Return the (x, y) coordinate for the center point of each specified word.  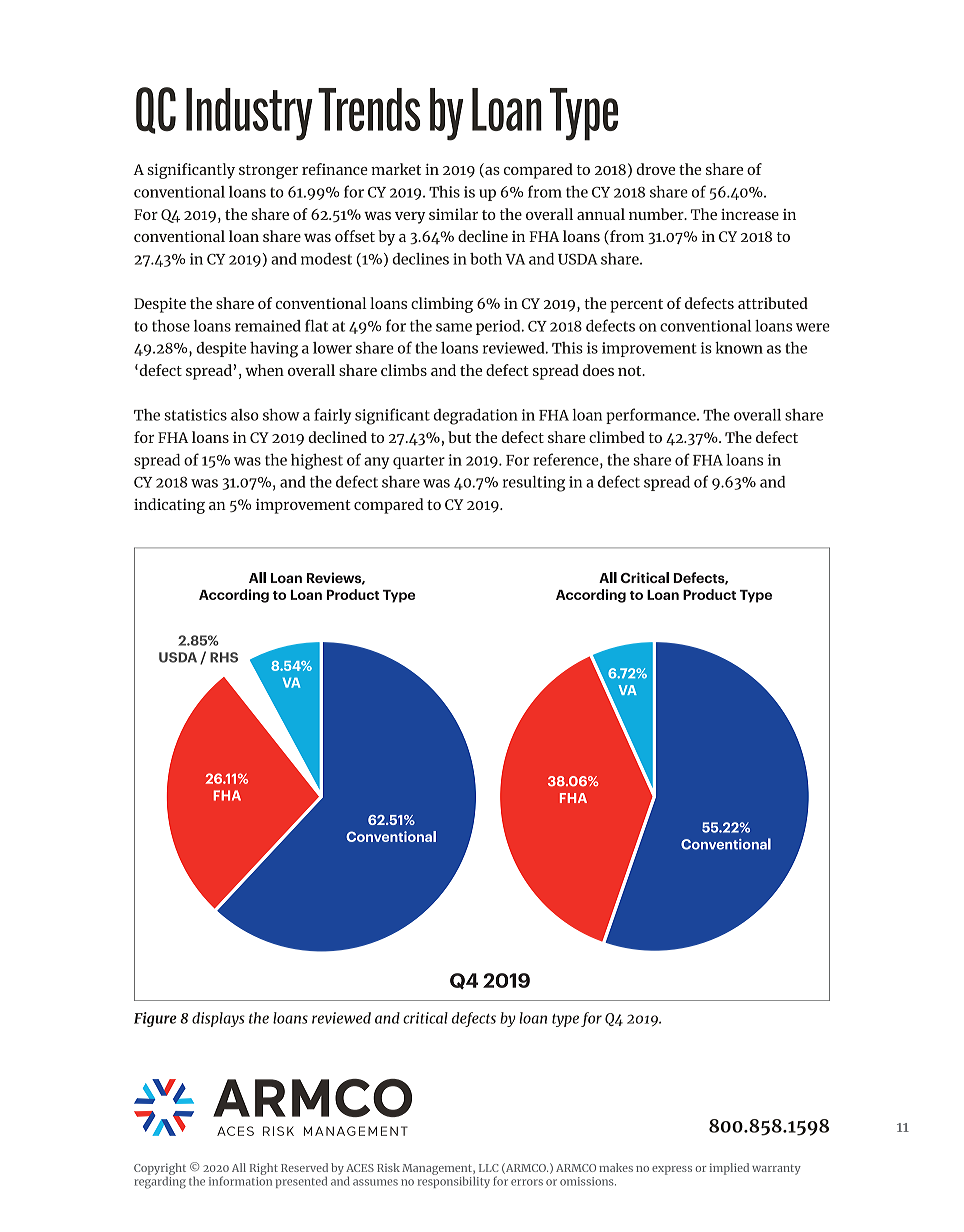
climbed (617, 437)
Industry (249, 114)
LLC (488, 1168)
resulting (534, 484)
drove (655, 169)
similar (453, 214)
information (240, 1180)
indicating (169, 506)
